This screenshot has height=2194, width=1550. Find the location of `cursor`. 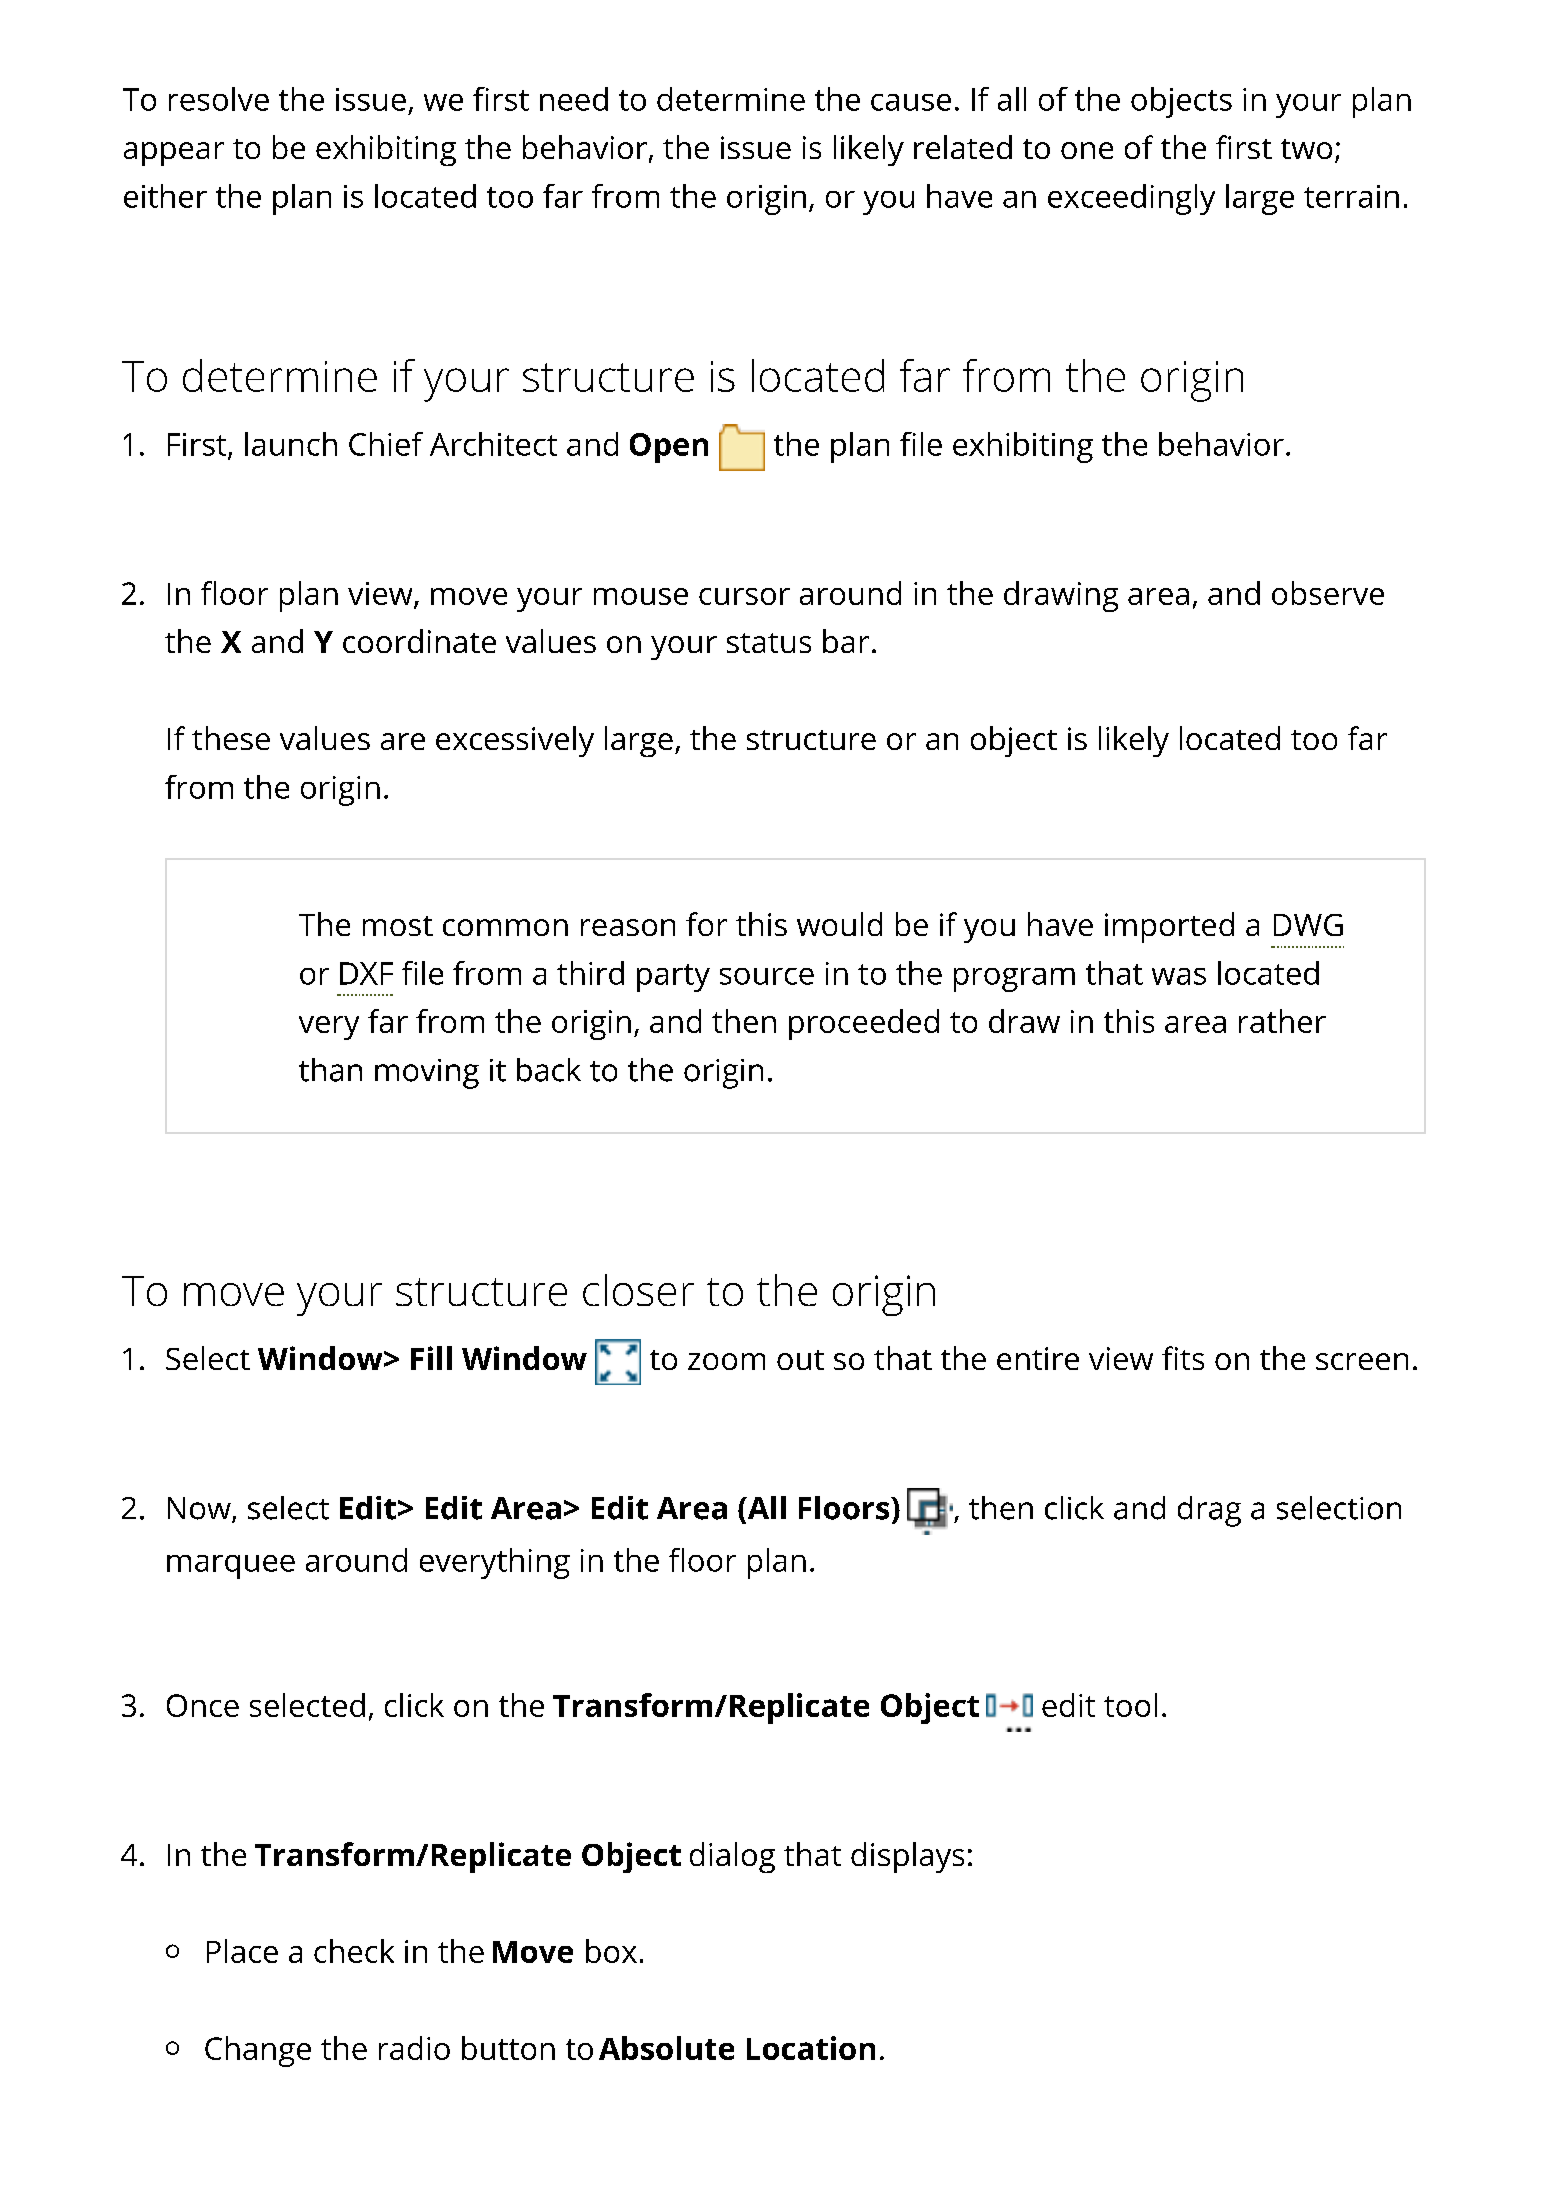

cursor is located at coordinates (744, 596).
